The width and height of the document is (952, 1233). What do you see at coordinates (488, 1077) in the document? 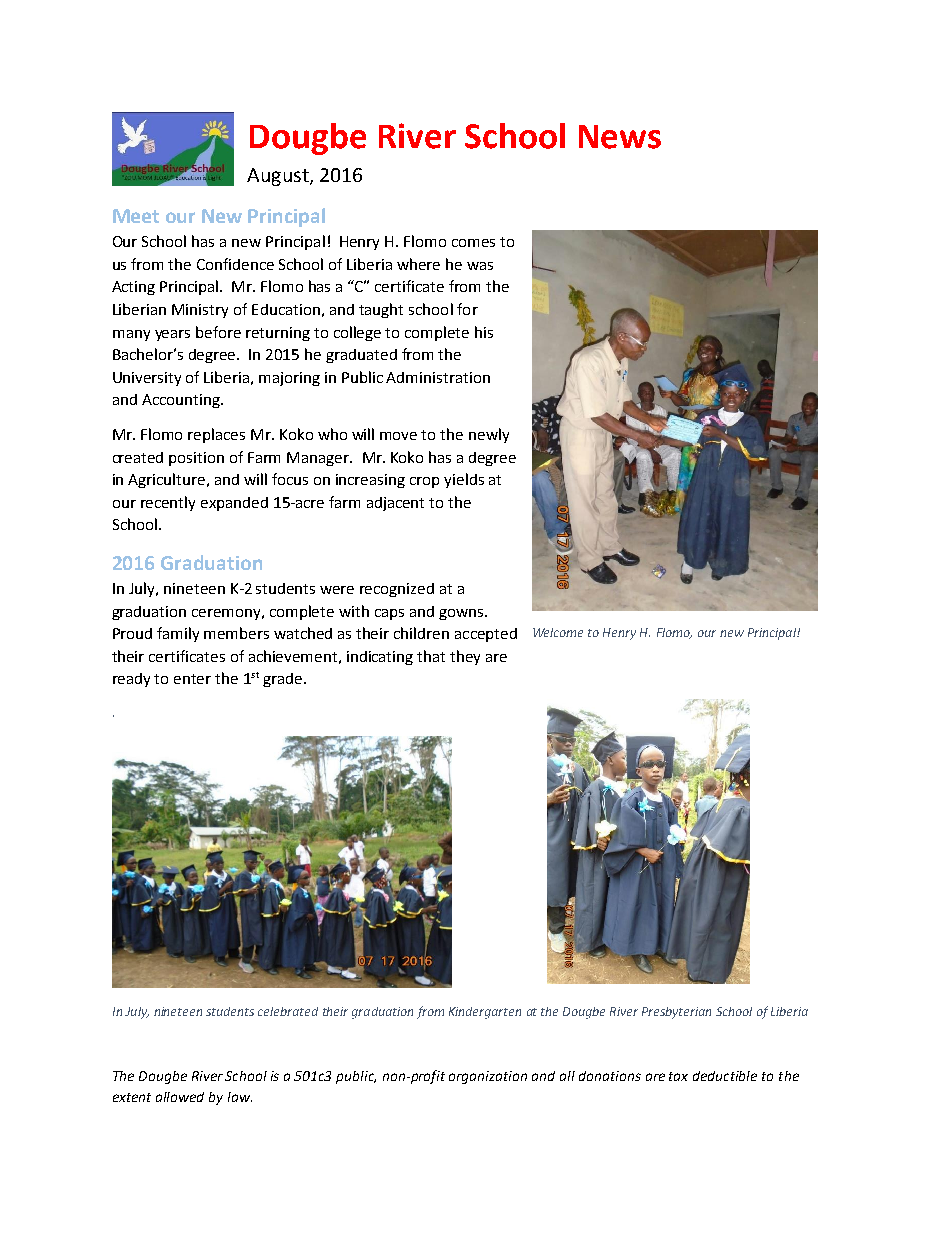
I see `organization` at bounding box center [488, 1077].
